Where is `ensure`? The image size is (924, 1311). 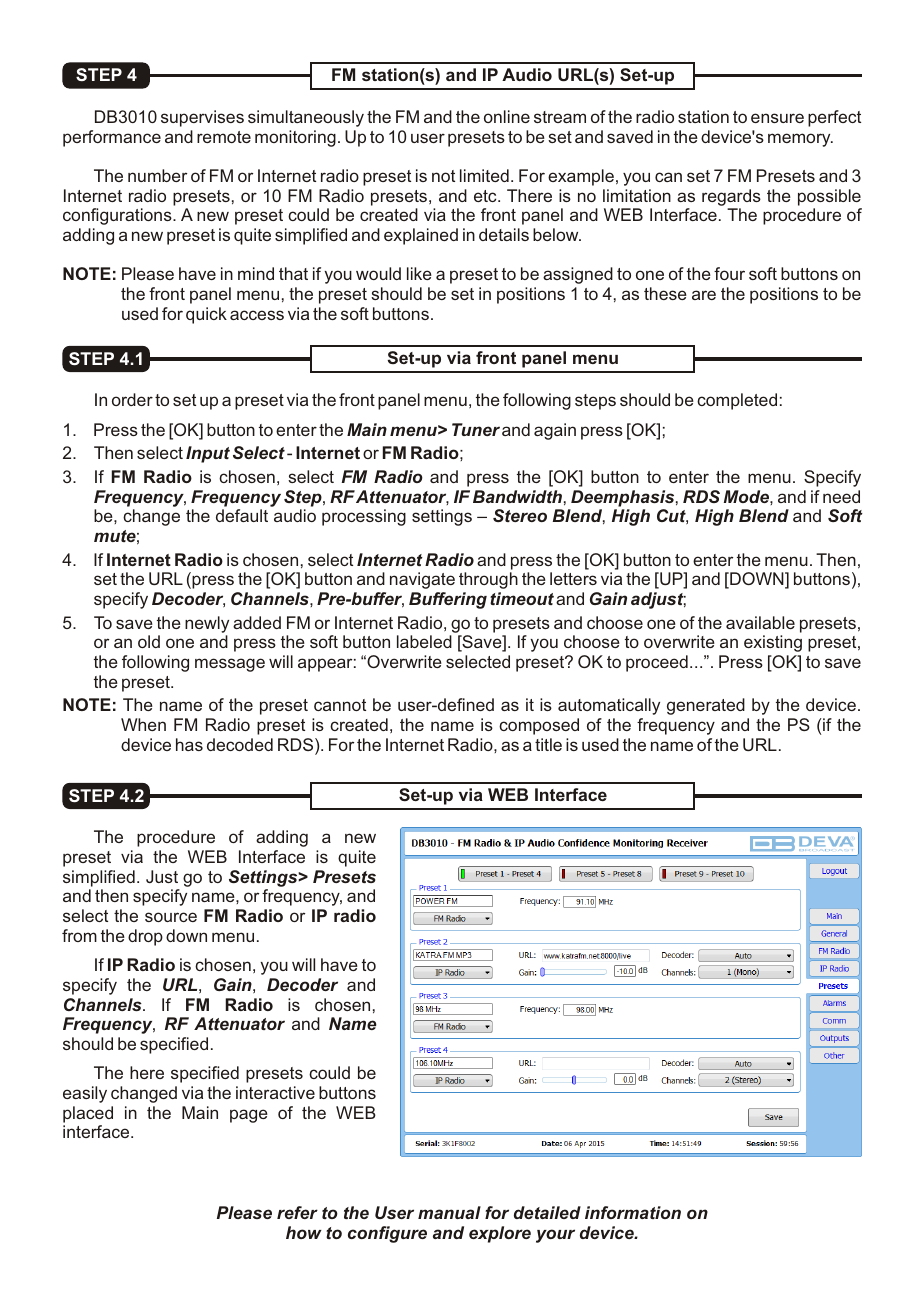
ensure is located at coordinates (777, 118).
